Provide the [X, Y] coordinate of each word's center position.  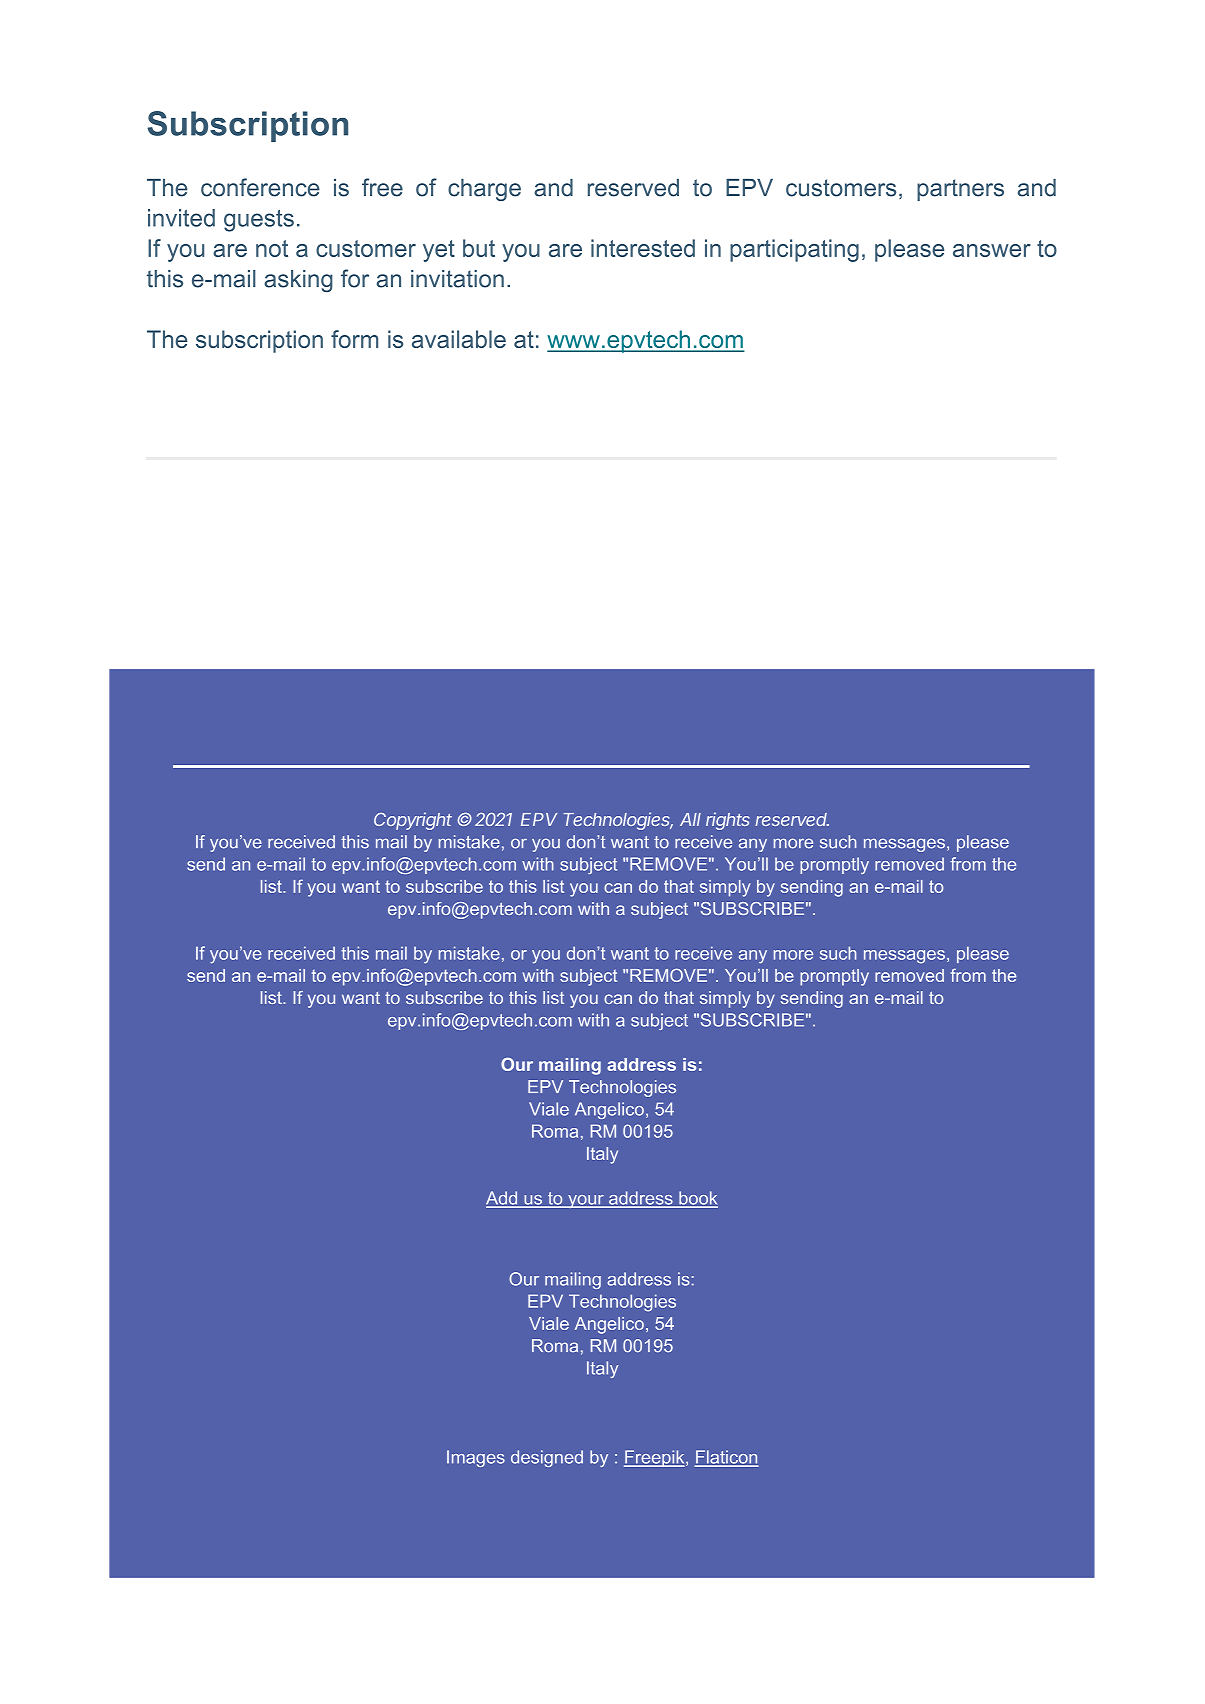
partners [960, 190]
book [697, 1199]
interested [643, 248]
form [354, 339]
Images [476, 1458]
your [586, 1201]
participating [794, 250]
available [459, 339]
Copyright [413, 821]
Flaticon [726, 1458]
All [690, 819]
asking [298, 281]
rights [728, 821]
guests [259, 221]
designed [547, 1458]
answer [992, 250]
